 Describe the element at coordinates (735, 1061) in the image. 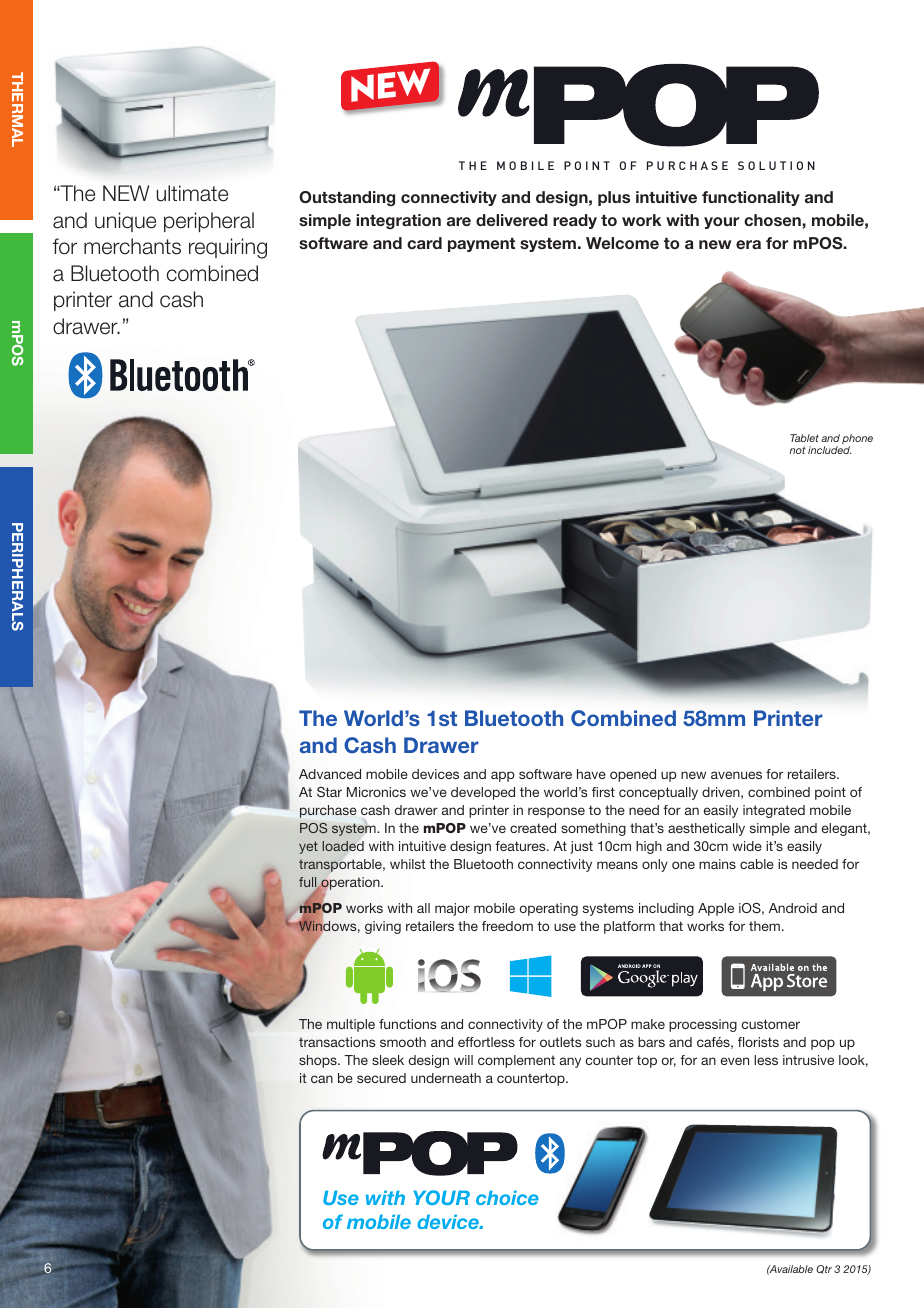

I see `even` at that location.
